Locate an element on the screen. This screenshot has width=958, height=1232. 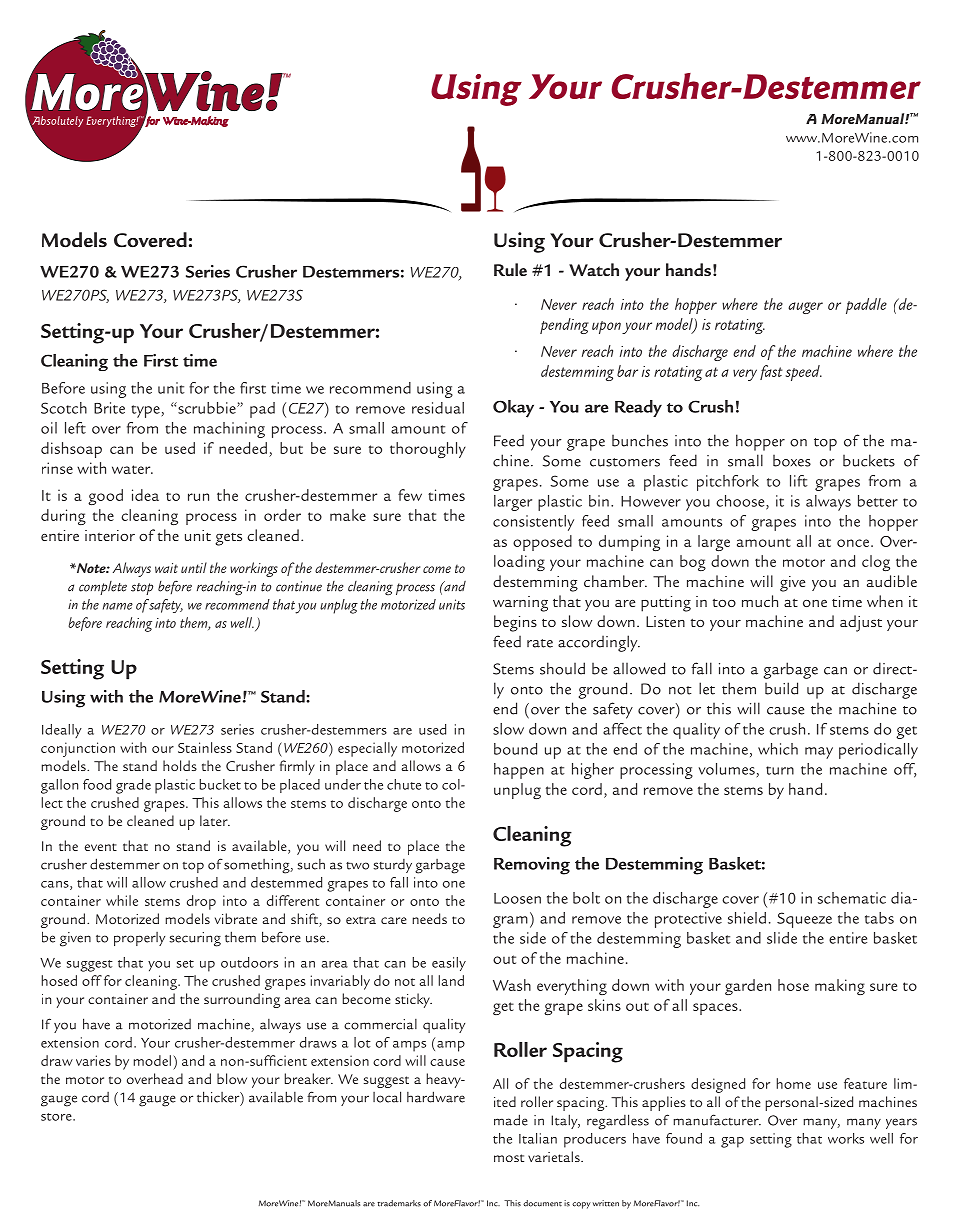
blow is located at coordinates (232, 1078).
